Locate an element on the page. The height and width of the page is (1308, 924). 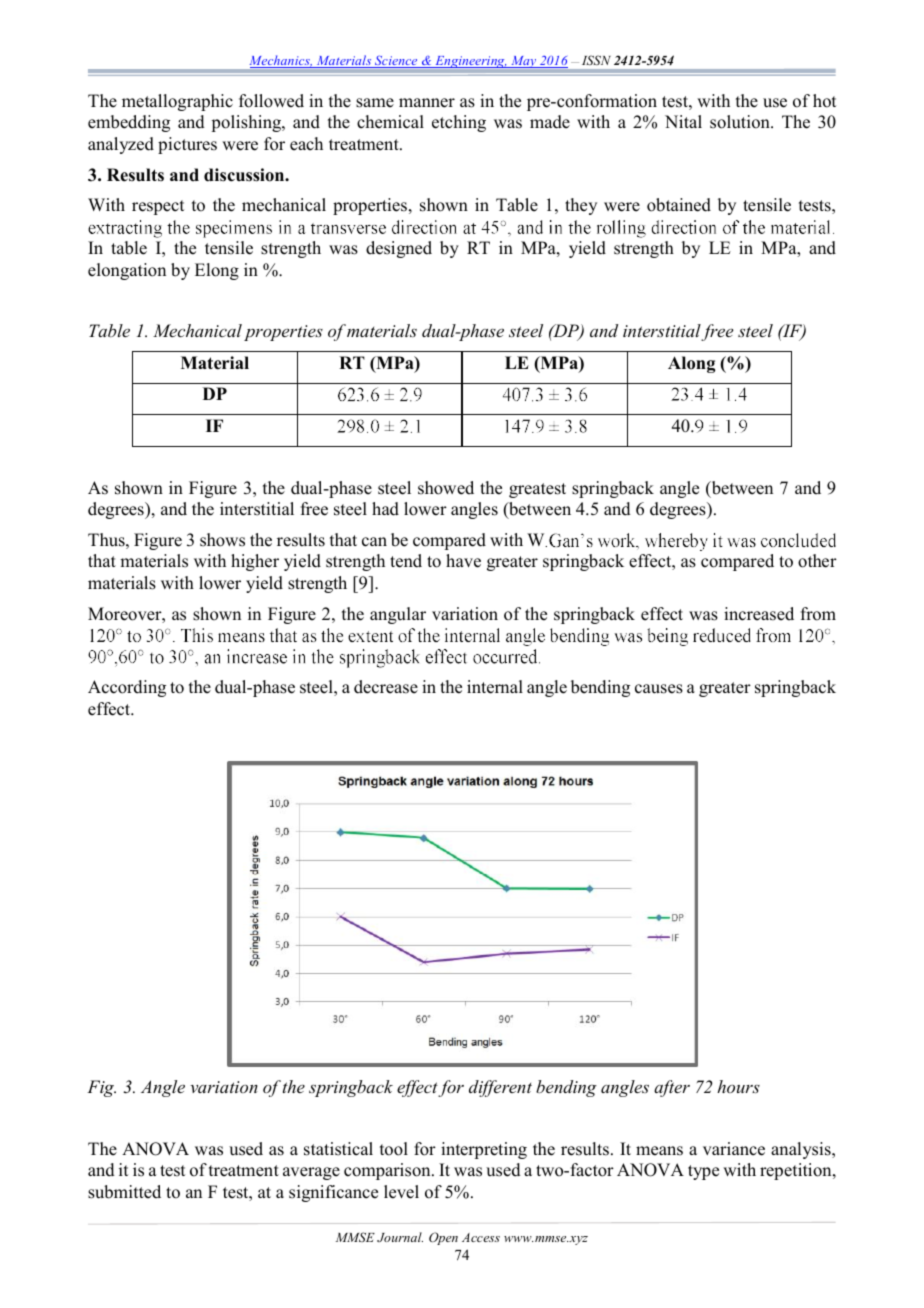
solution is located at coordinates (741, 122).
